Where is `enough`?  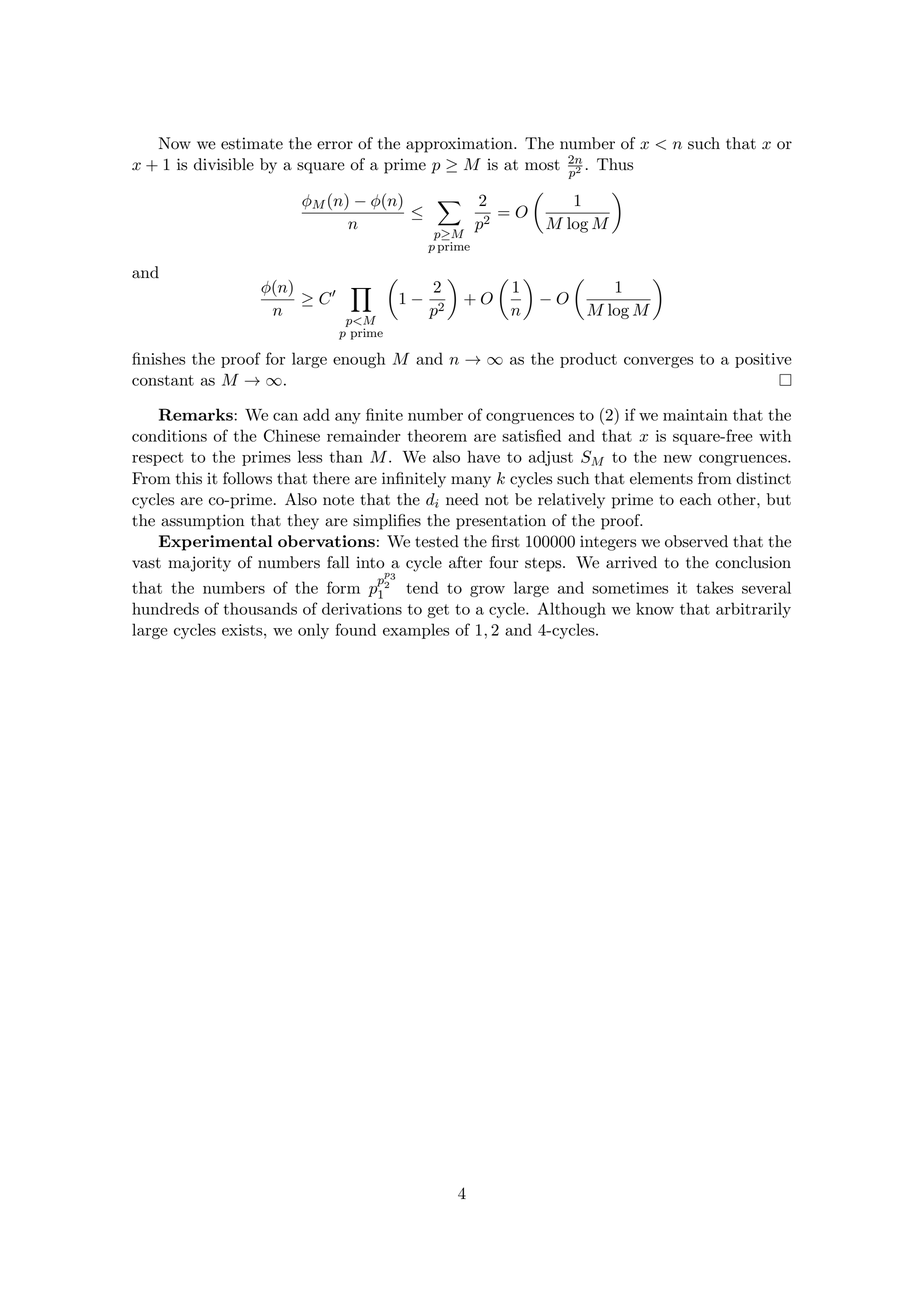 enough is located at coordinates (359, 360).
